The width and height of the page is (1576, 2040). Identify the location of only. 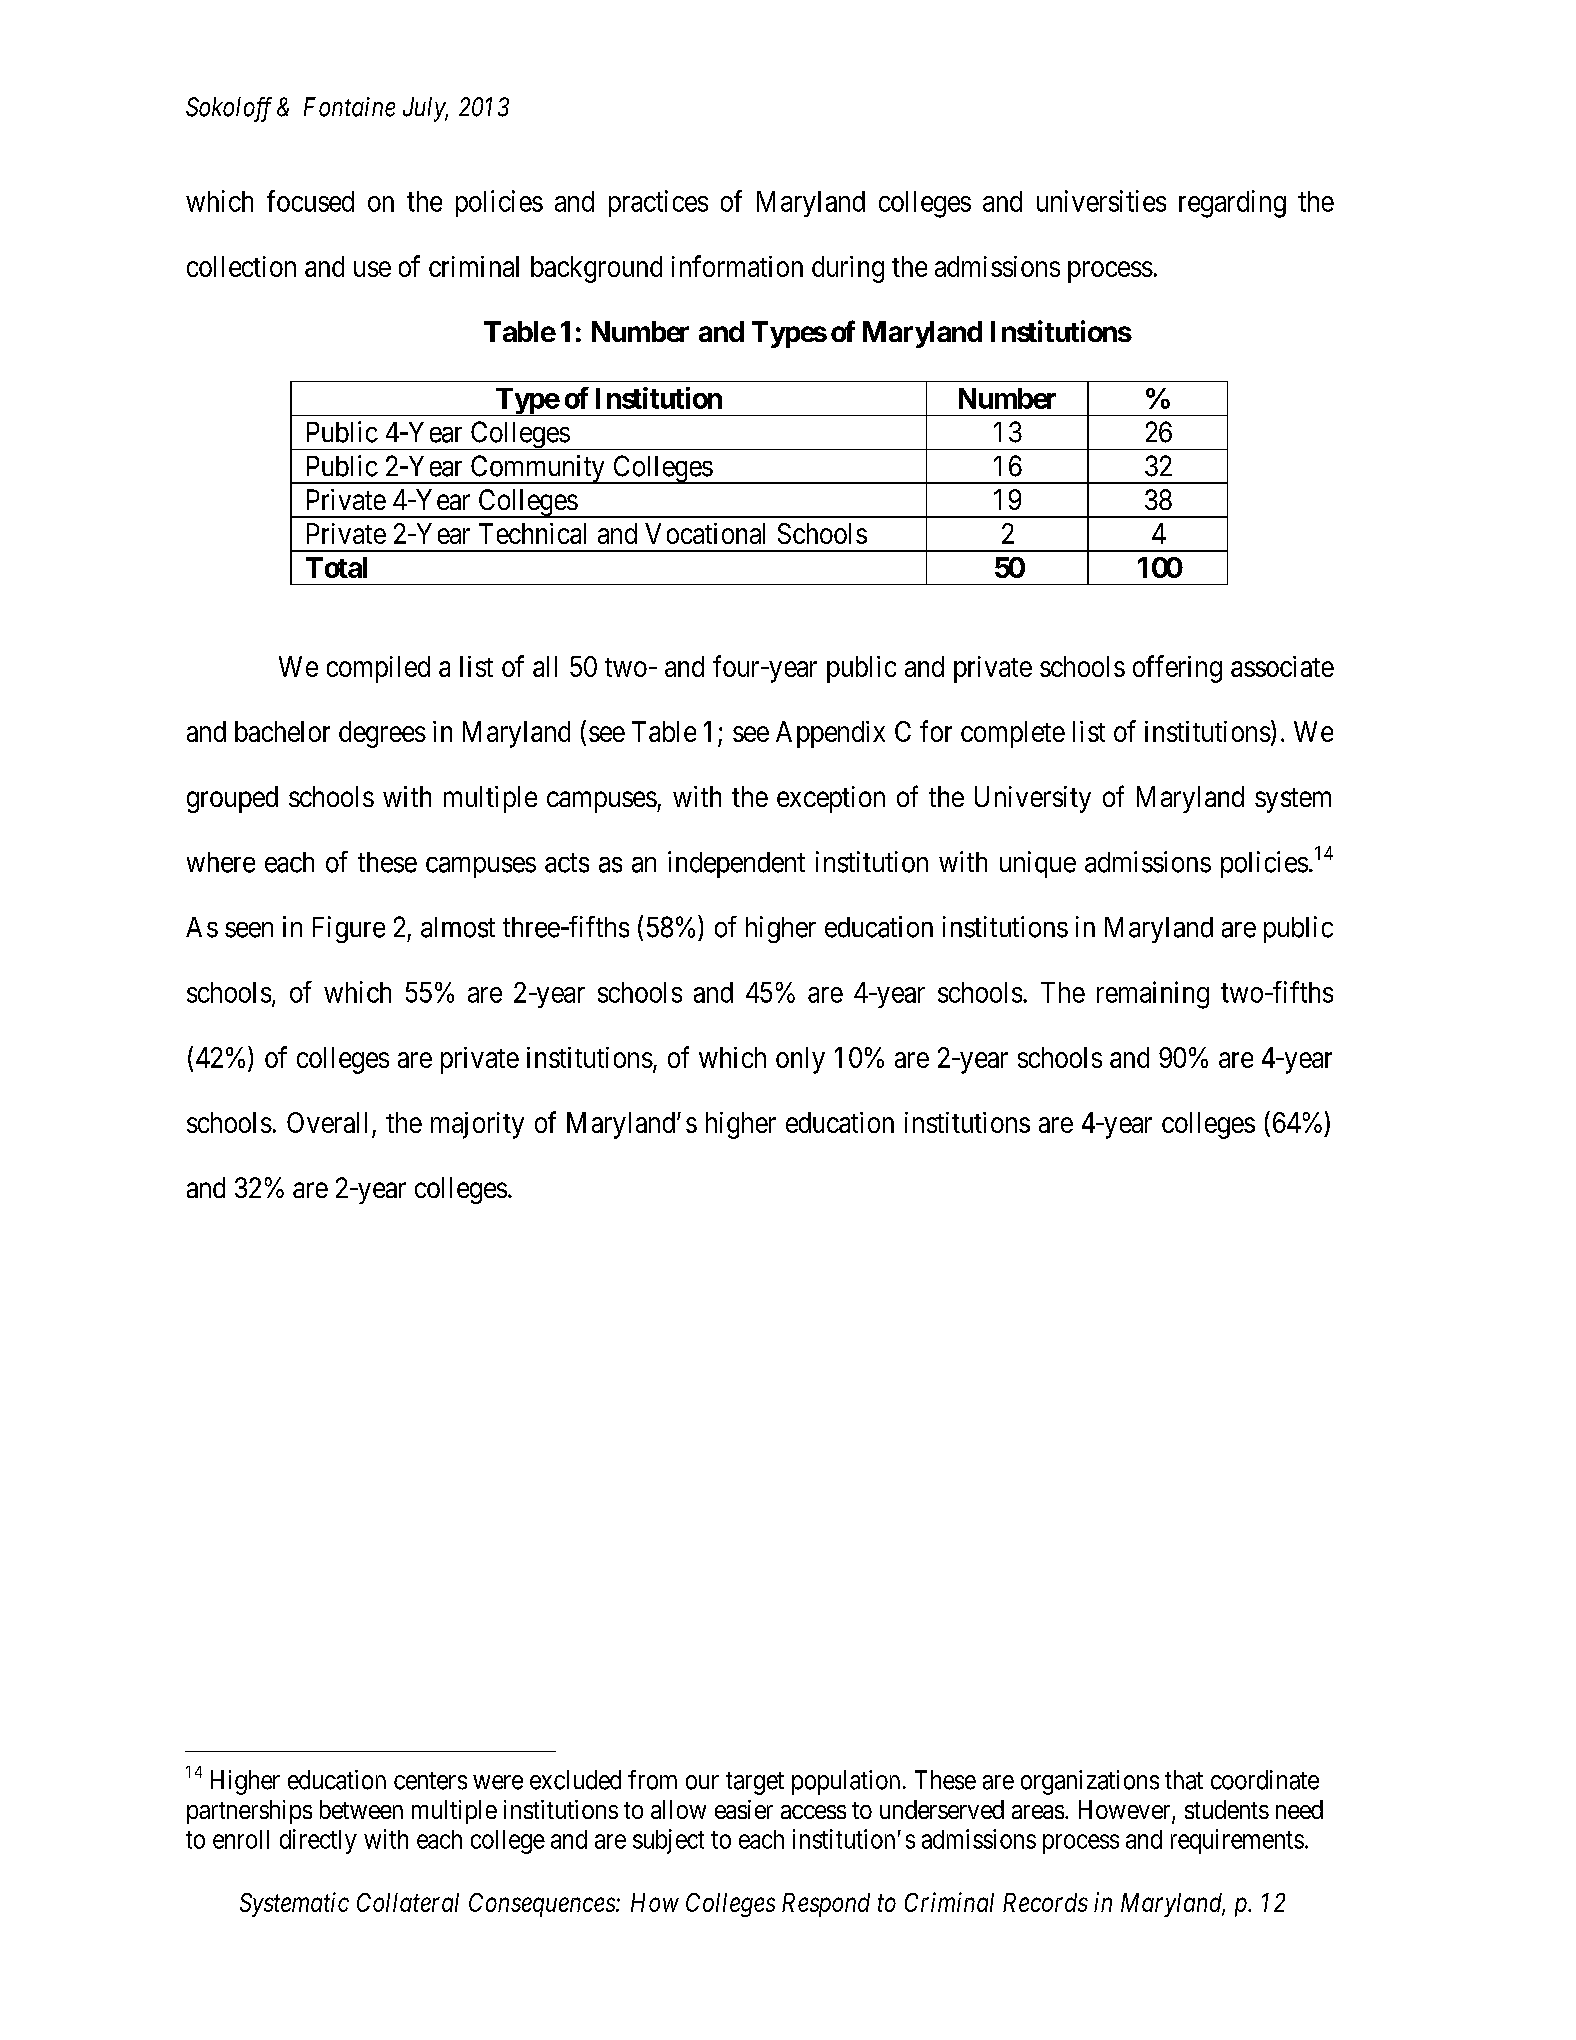
(800, 1060).
